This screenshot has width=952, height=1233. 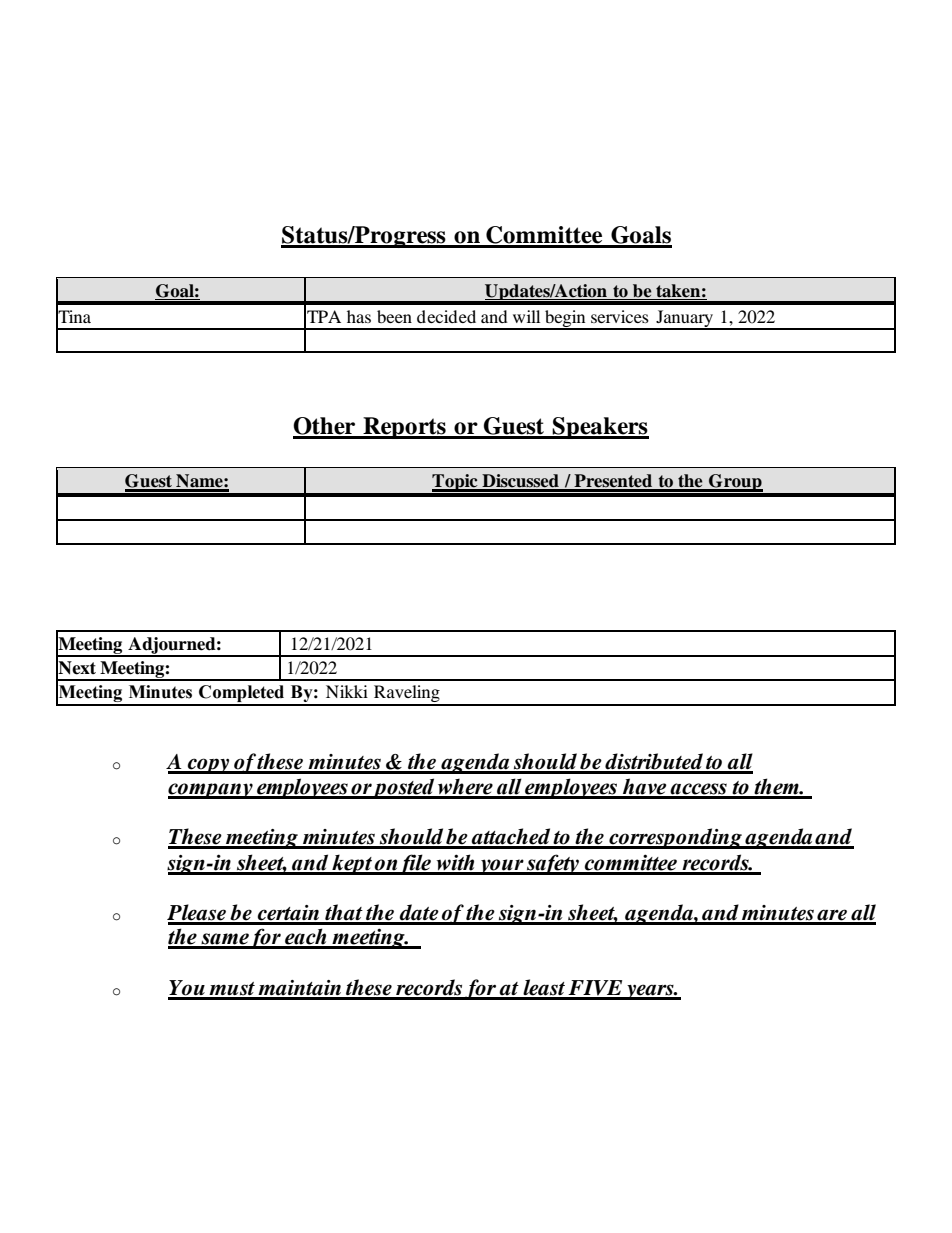 What do you see at coordinates (620, 316) in the screenshot?
I see `services` at bounding box center [620, 316].
